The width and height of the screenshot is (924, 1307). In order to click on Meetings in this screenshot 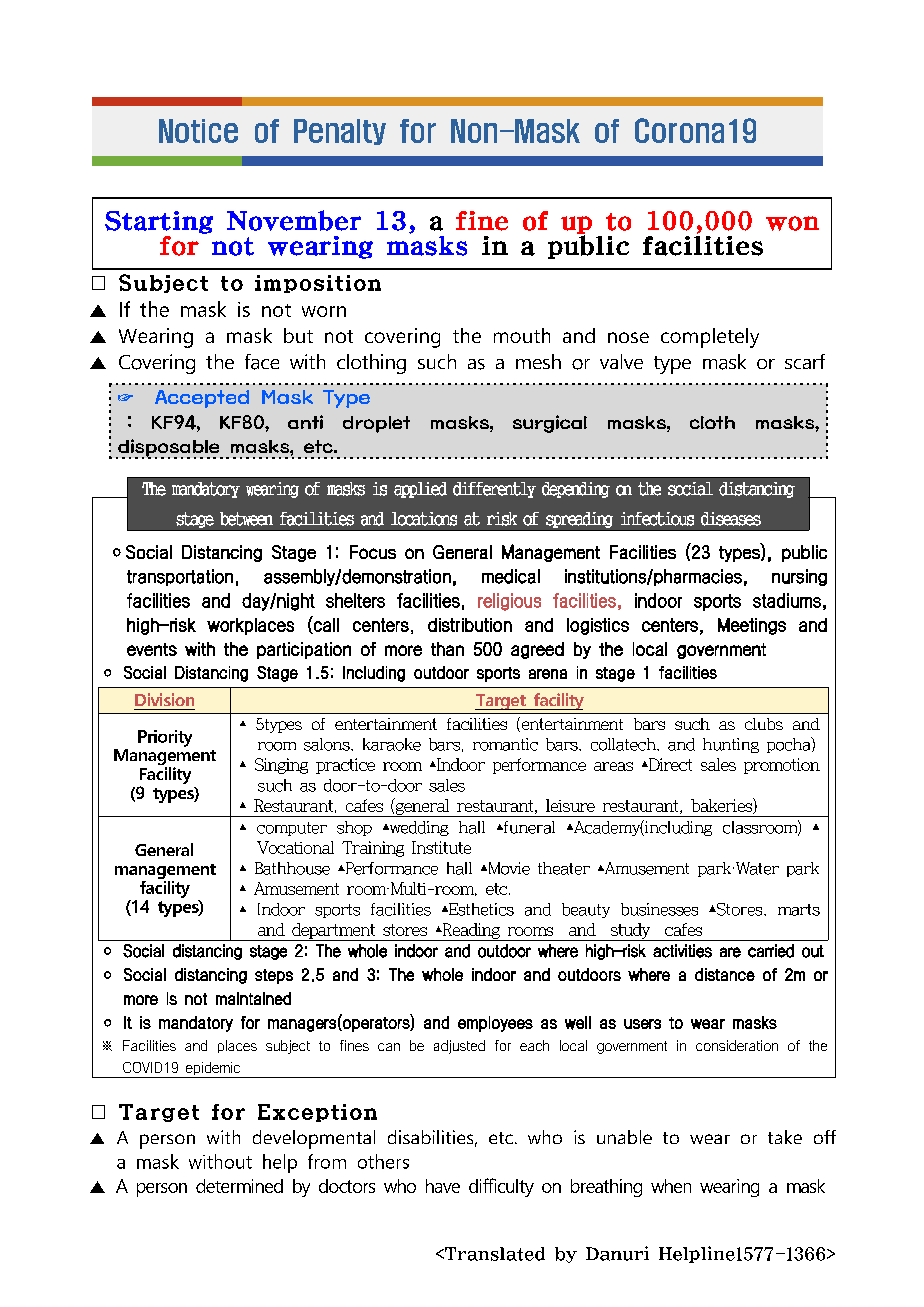, I will do `click(752, 626)`.
